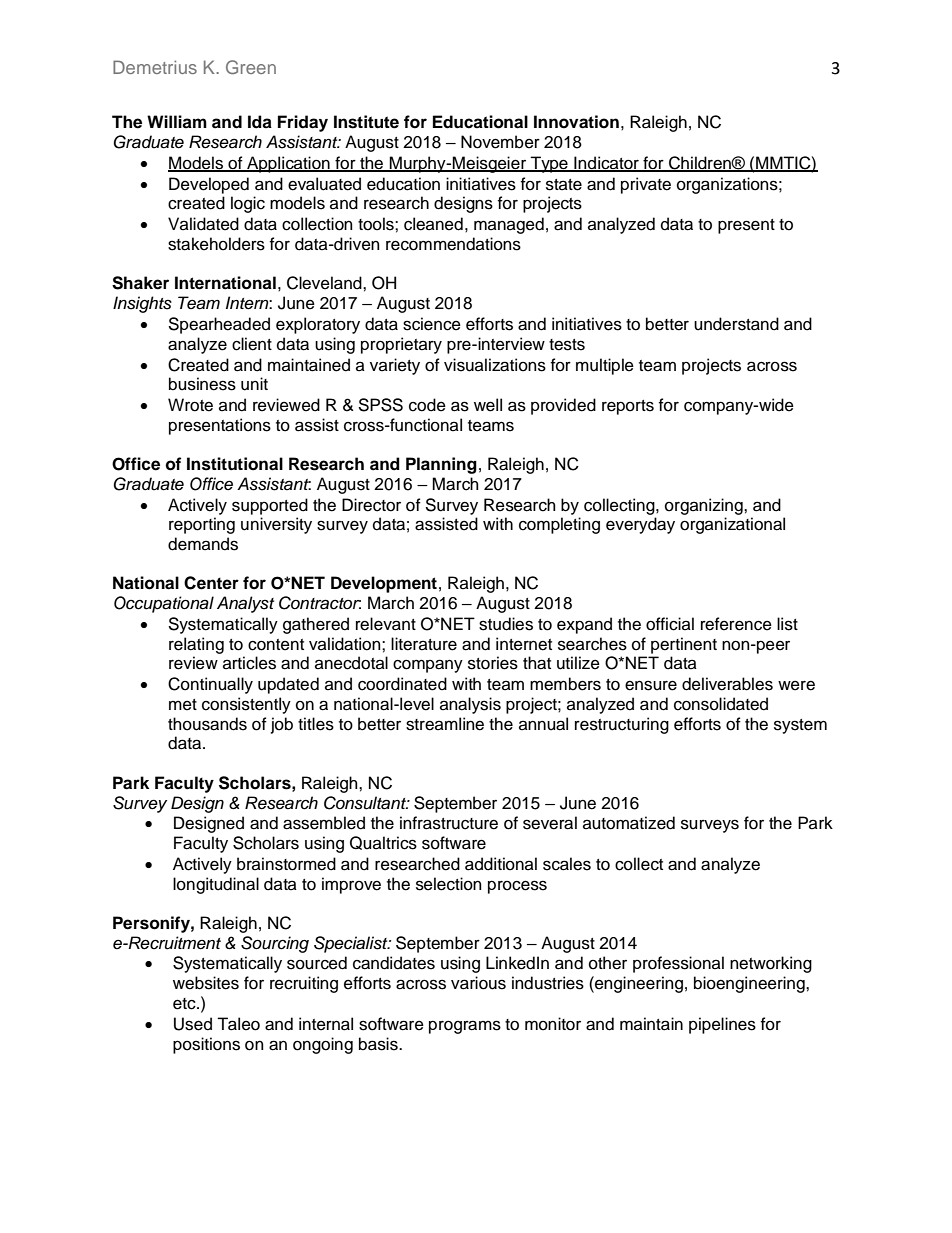 Image resolution: width=952 pixels, height=1233 pixels. Describe the element at coordinates (646, 185) in the page. I see `private` at that location.
